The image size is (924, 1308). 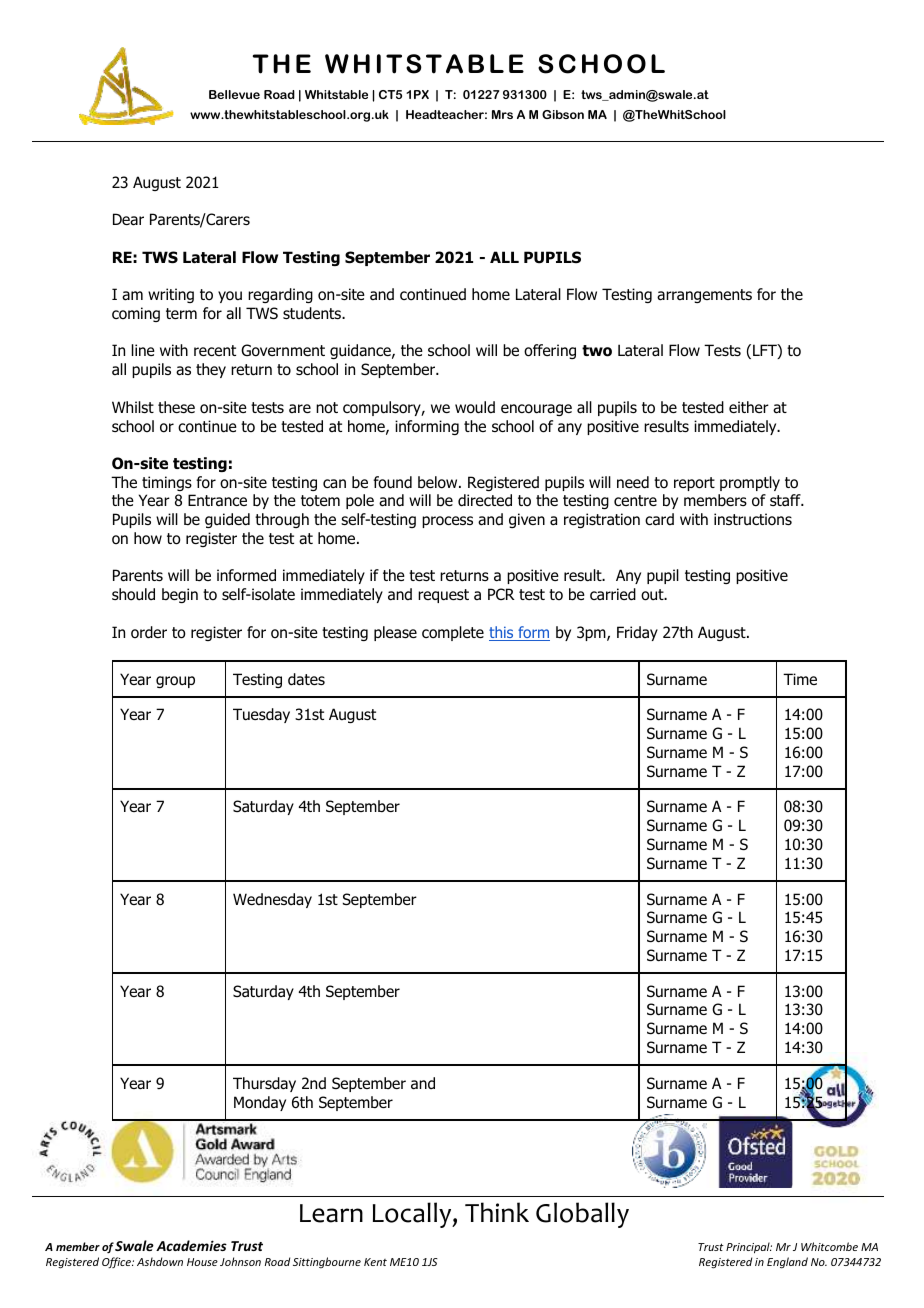 I want to click on Gibson, so click(x=563, y=114).
